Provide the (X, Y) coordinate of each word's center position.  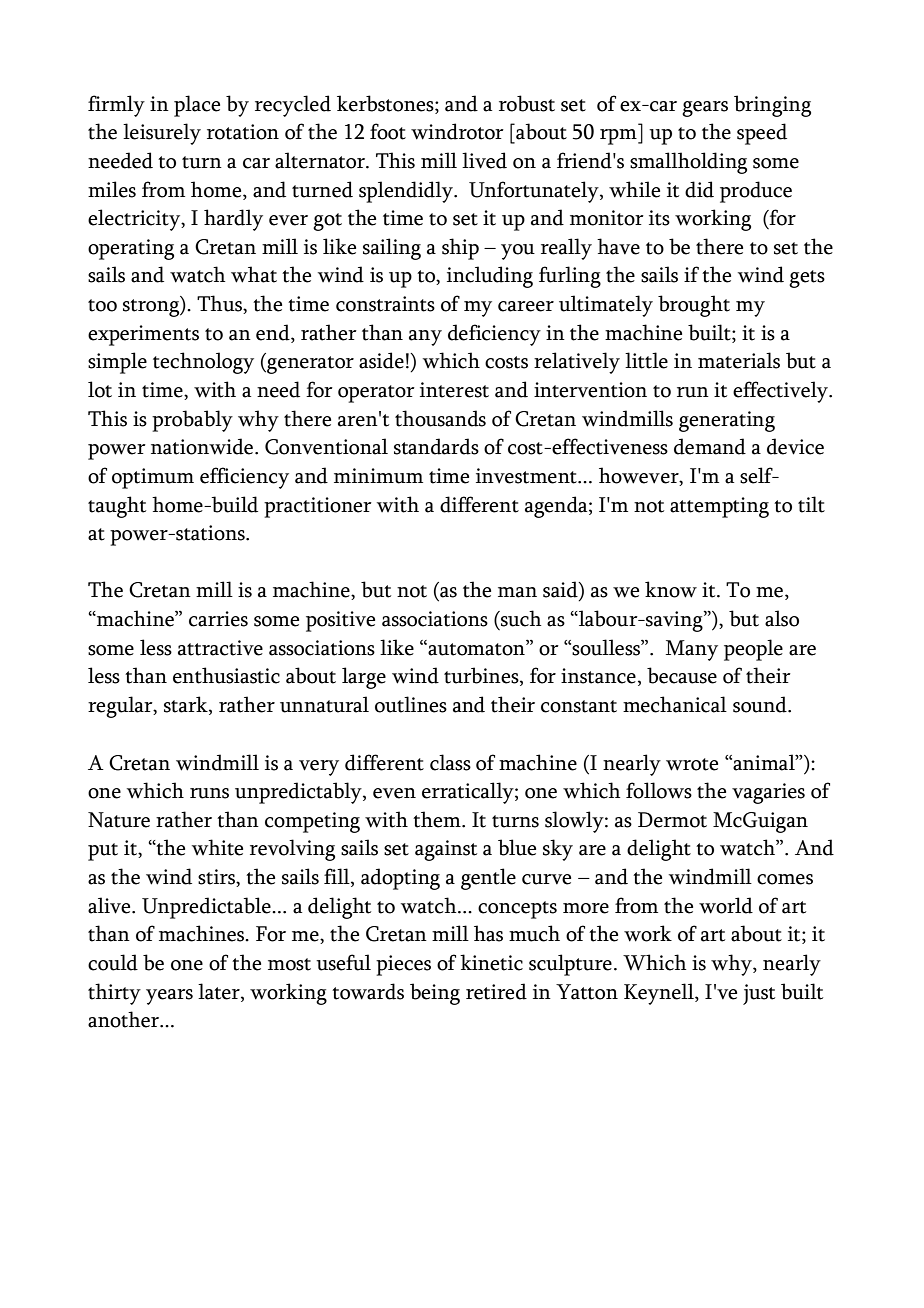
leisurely (162, 134)
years (169, 997)
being (435, 994)
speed (762, 134)
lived (484, 160)
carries (218, 619)
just (759, 994)
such (520, 618)
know (671, 589)
